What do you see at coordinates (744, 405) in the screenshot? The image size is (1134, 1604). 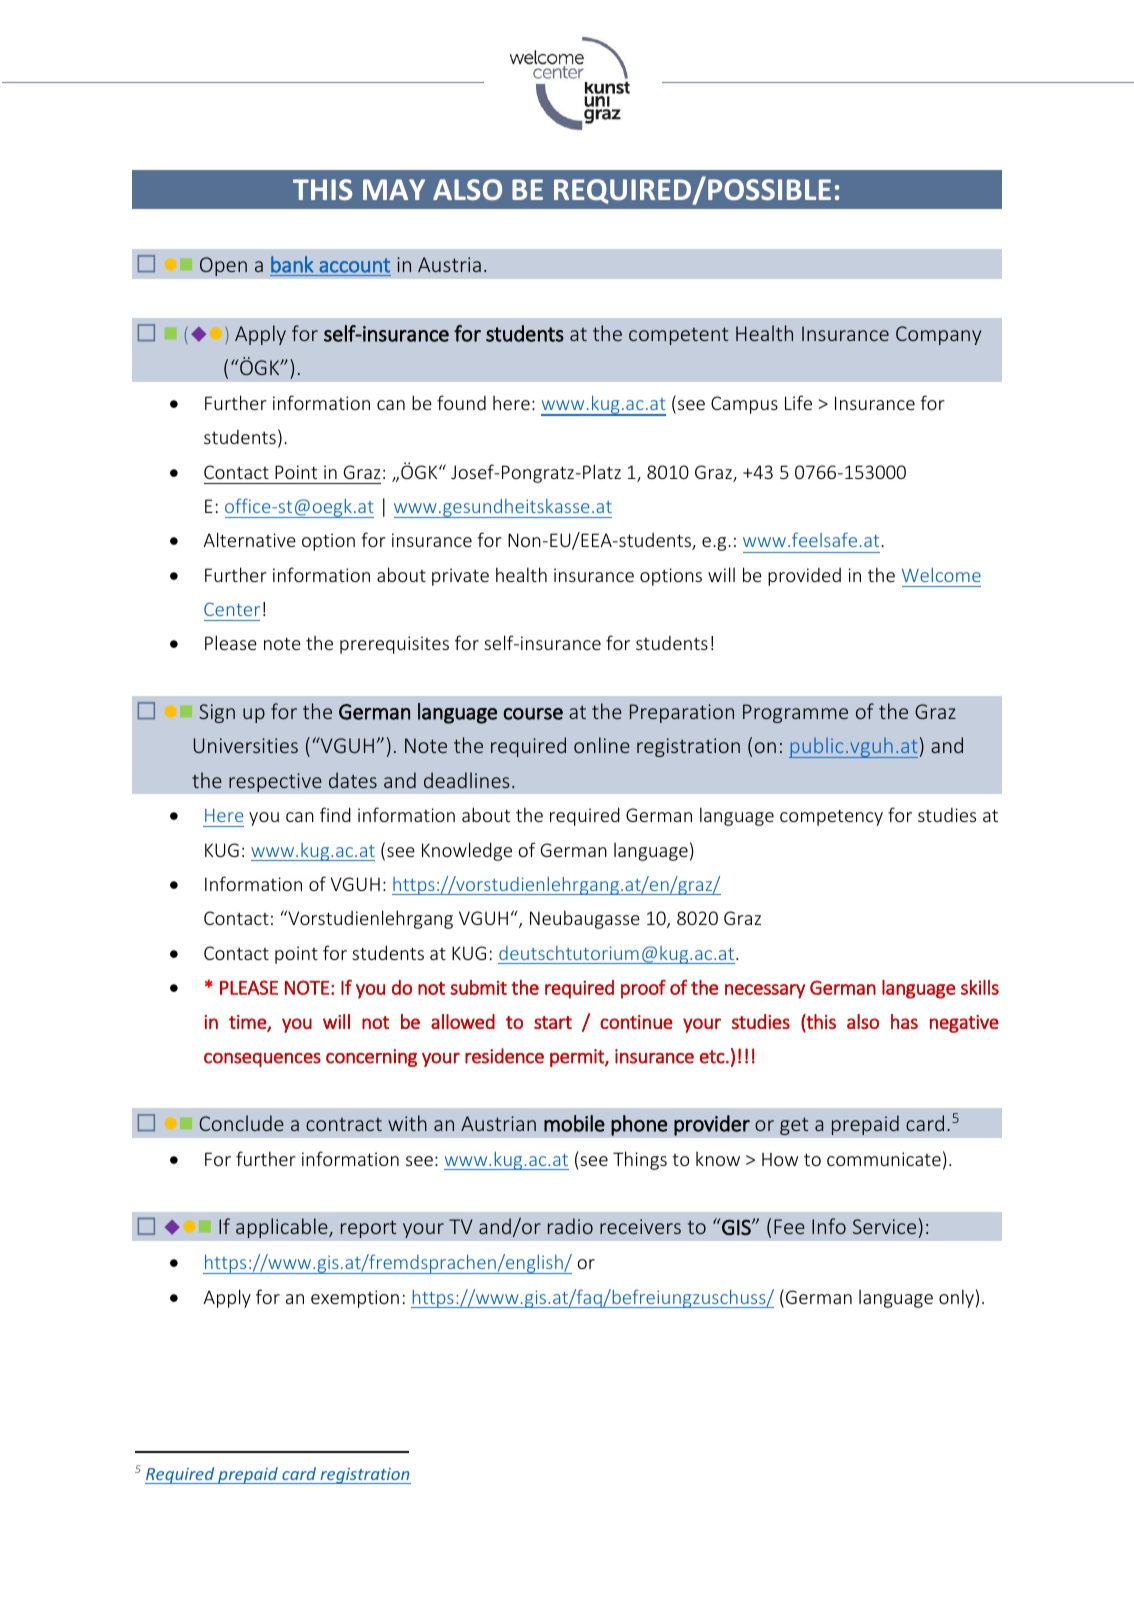 I see `Campus` at bounding box center [744, 405].
